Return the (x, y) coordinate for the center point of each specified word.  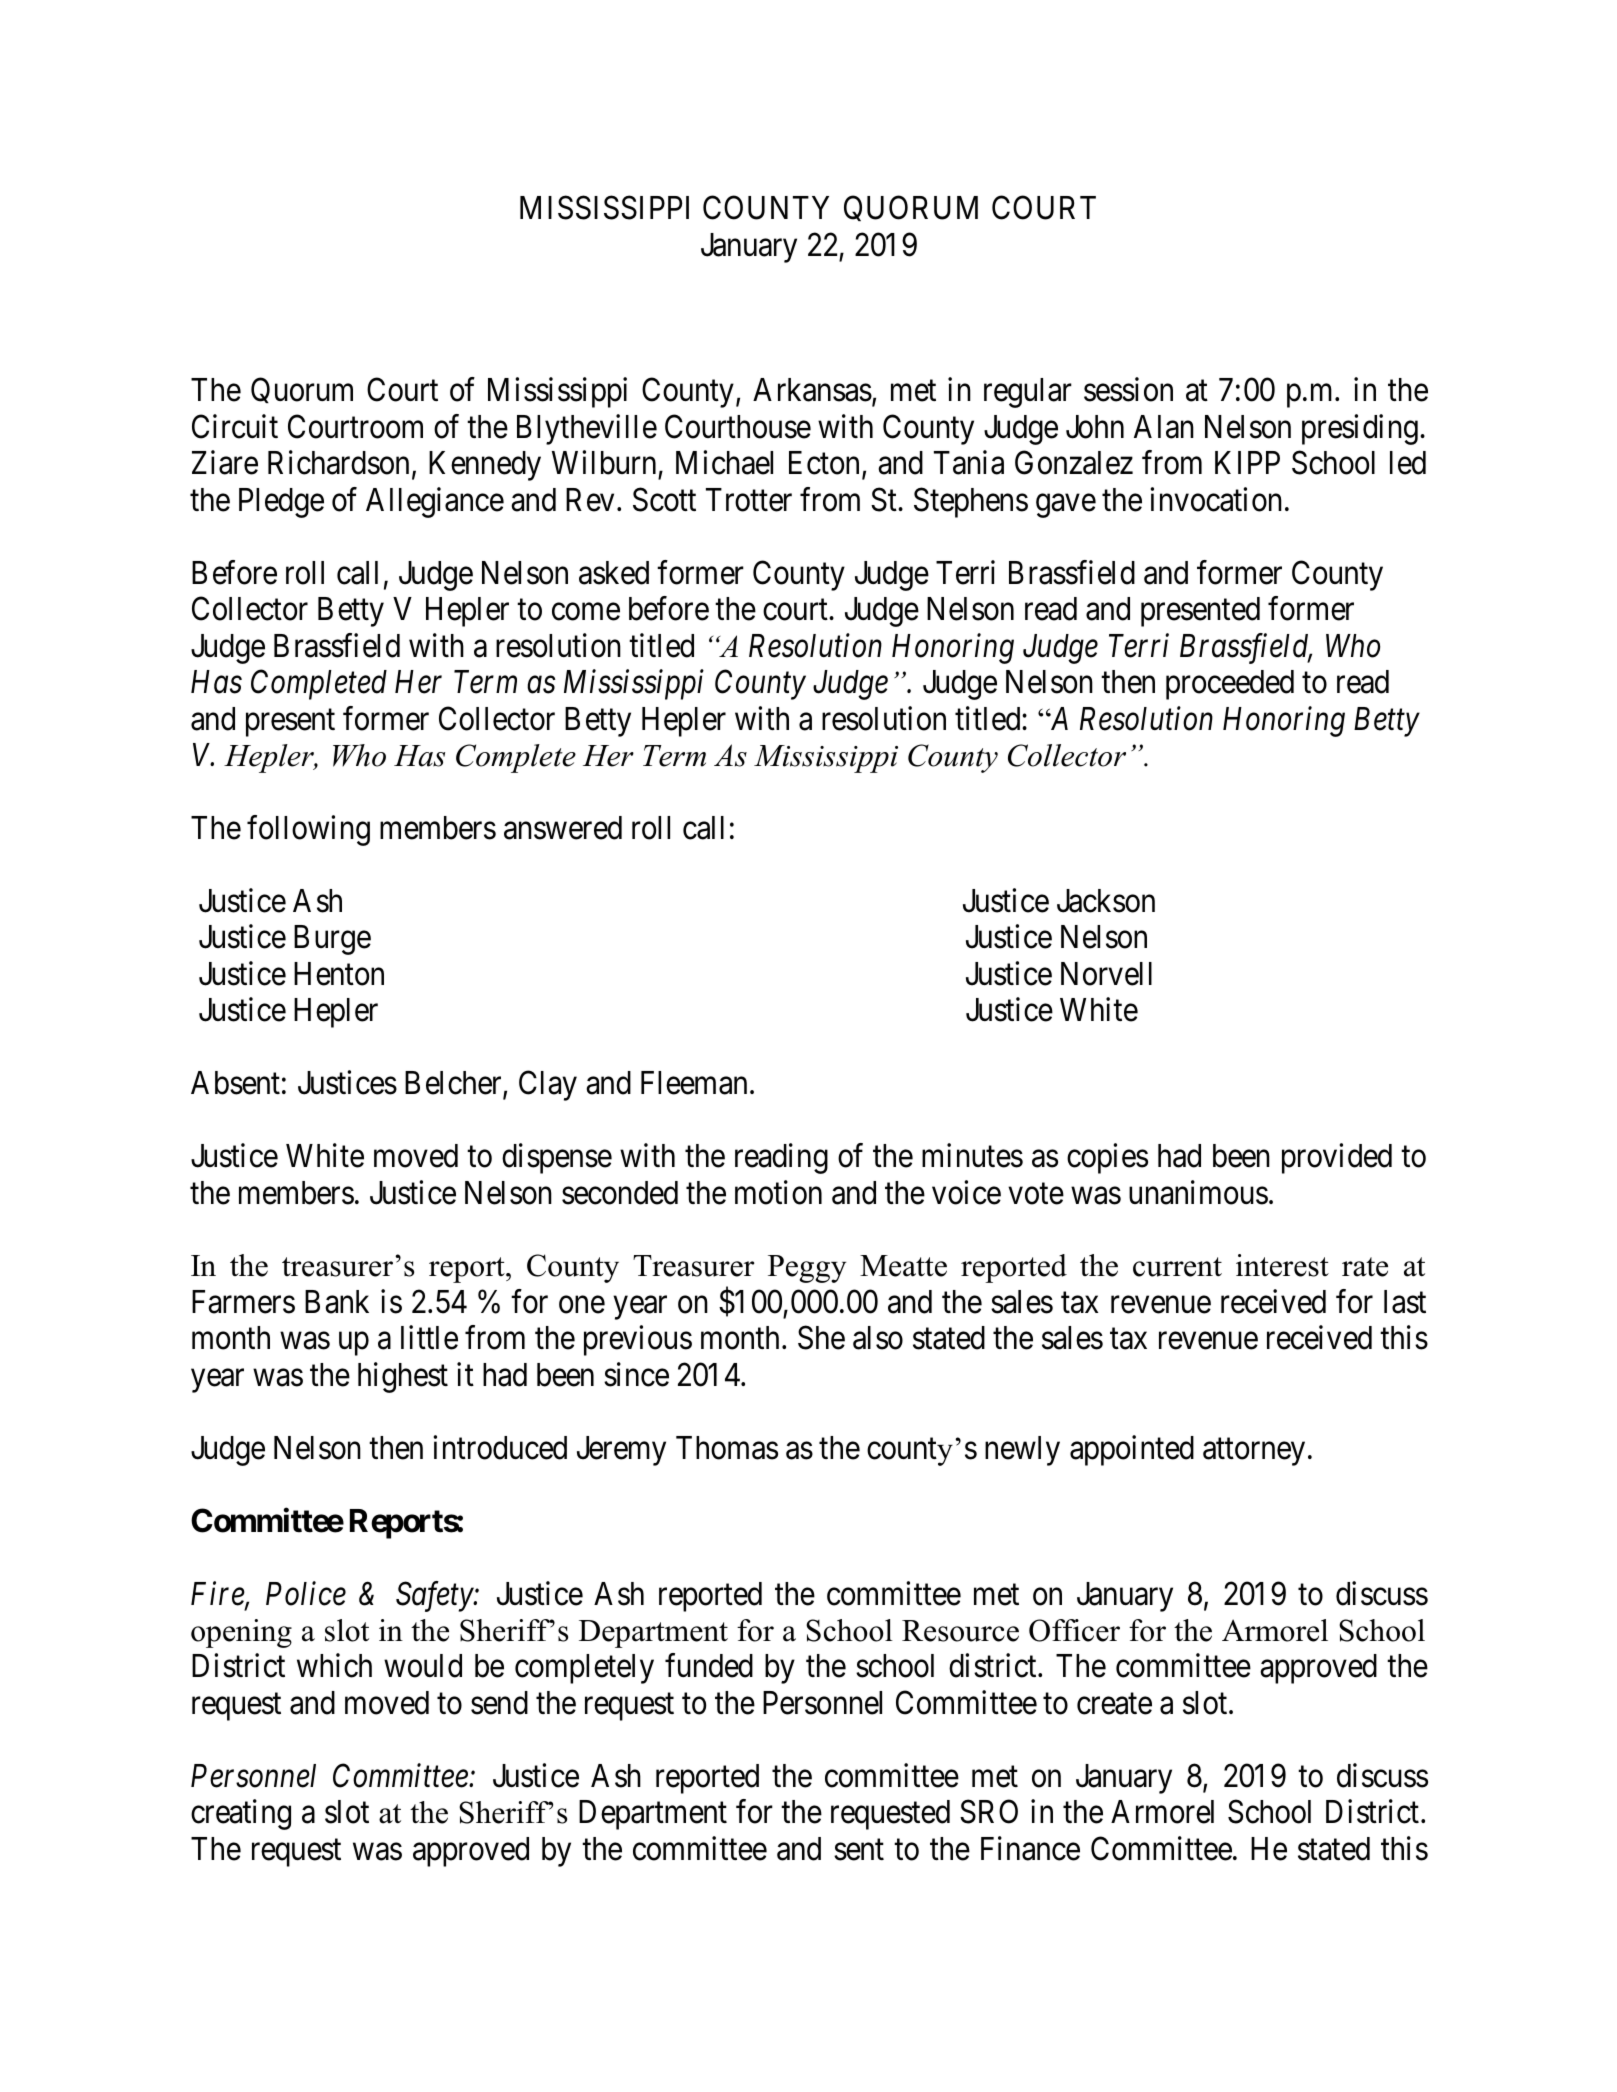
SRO (989, 1812)
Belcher (454, 1084)
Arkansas (812, 390)
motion (778, 1192)
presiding (1360, 429)
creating (241, 1815)
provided (1337, 1158)
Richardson (338, 463)
